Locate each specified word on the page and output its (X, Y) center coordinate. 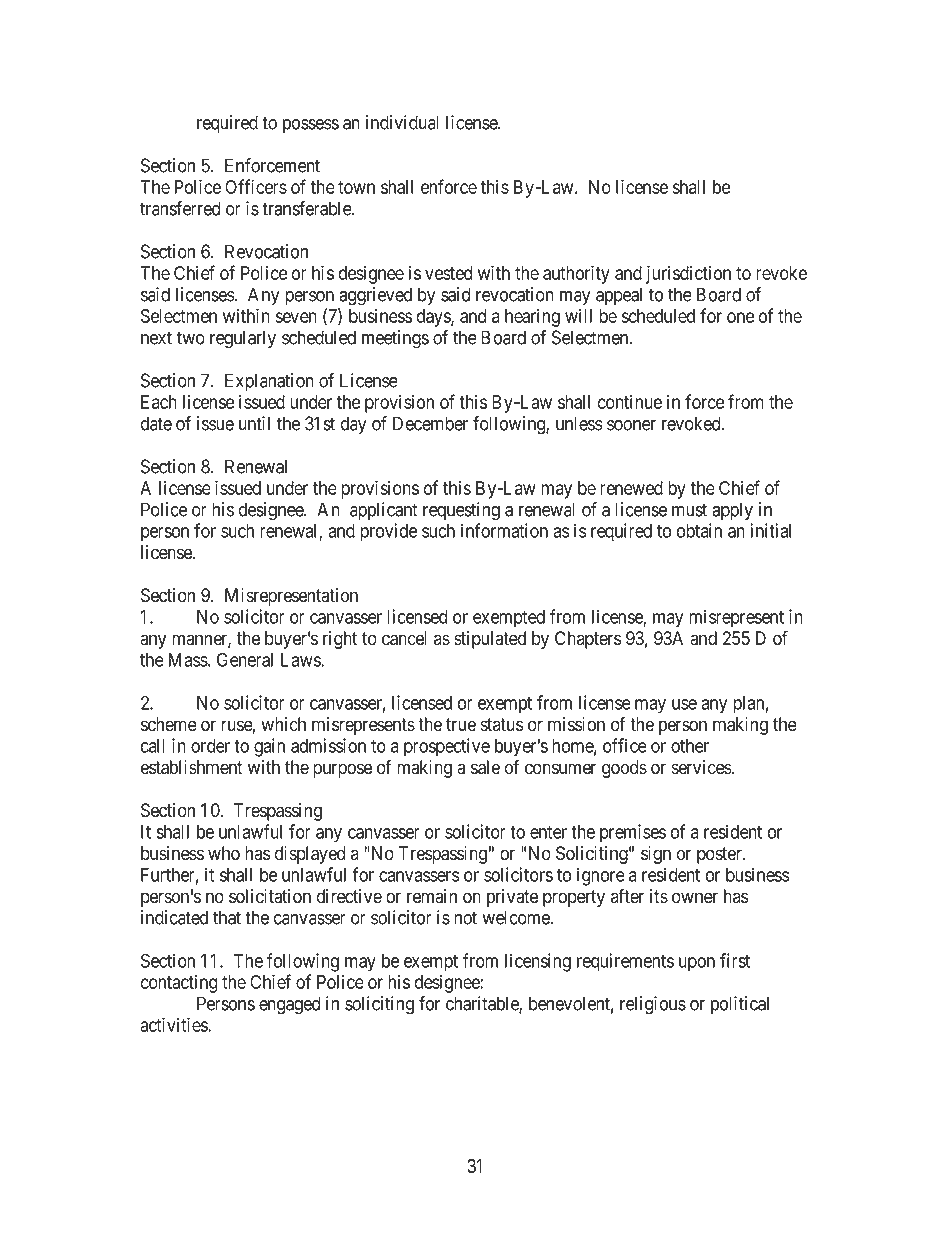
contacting (179, 983)
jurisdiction (688, 274)
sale (485, 767)
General (245, 659)
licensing (538, 962)
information (504, 530)
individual (402, 122)
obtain (699, 530)
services (702, 767)
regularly (243, 339)
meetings (395, 339)
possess (311, 126)
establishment (192, 767)
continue (630, 401)
